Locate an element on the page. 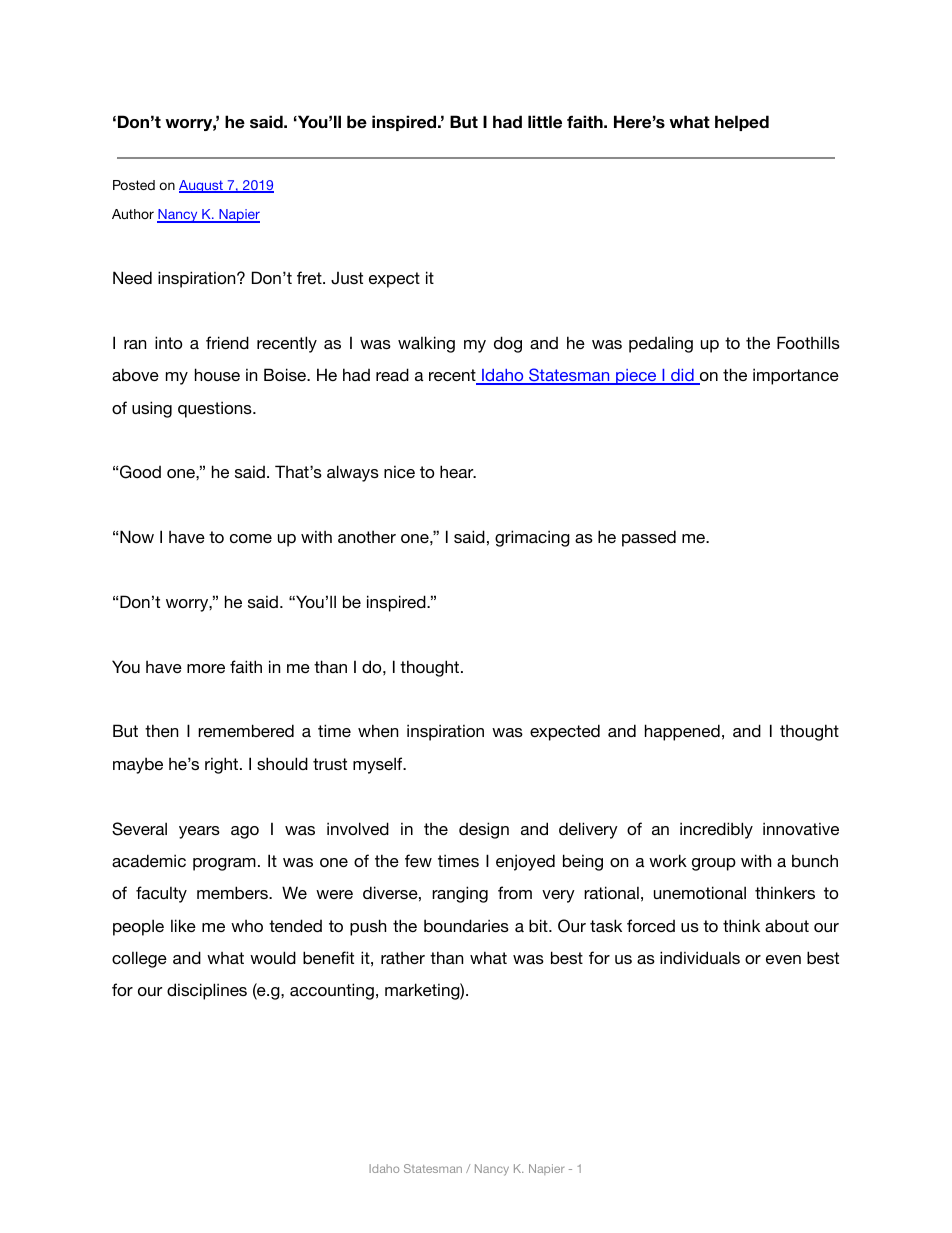 Image resolution: width=952 pixels, height=1233 pixels. passed is located at coordinates (649, 538).
